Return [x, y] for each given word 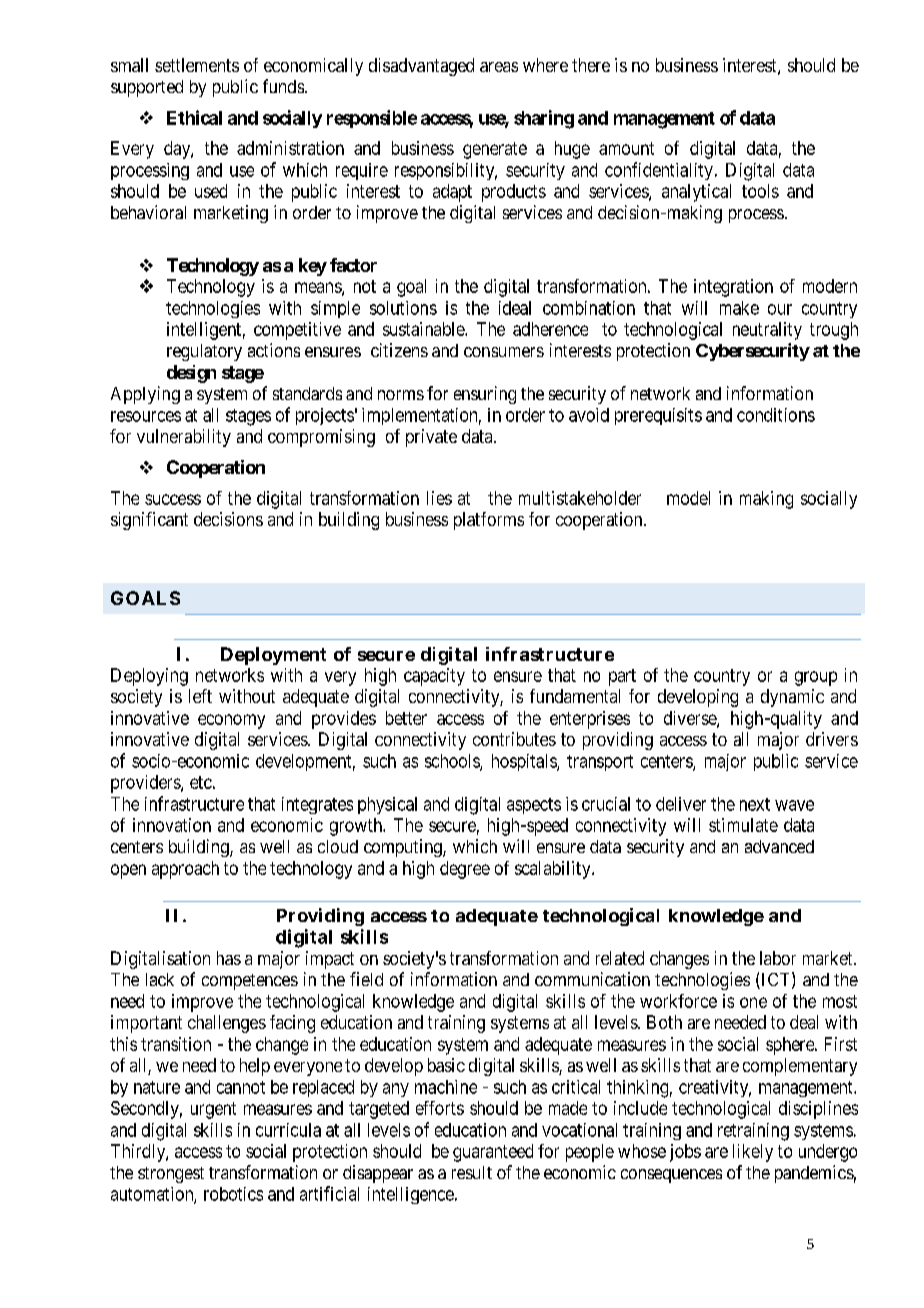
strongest [171, 1175]
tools [760, 191]
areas [499, 67]
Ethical [194, 117]
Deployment [273, 656]
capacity [434, 677]
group [816, 678]
